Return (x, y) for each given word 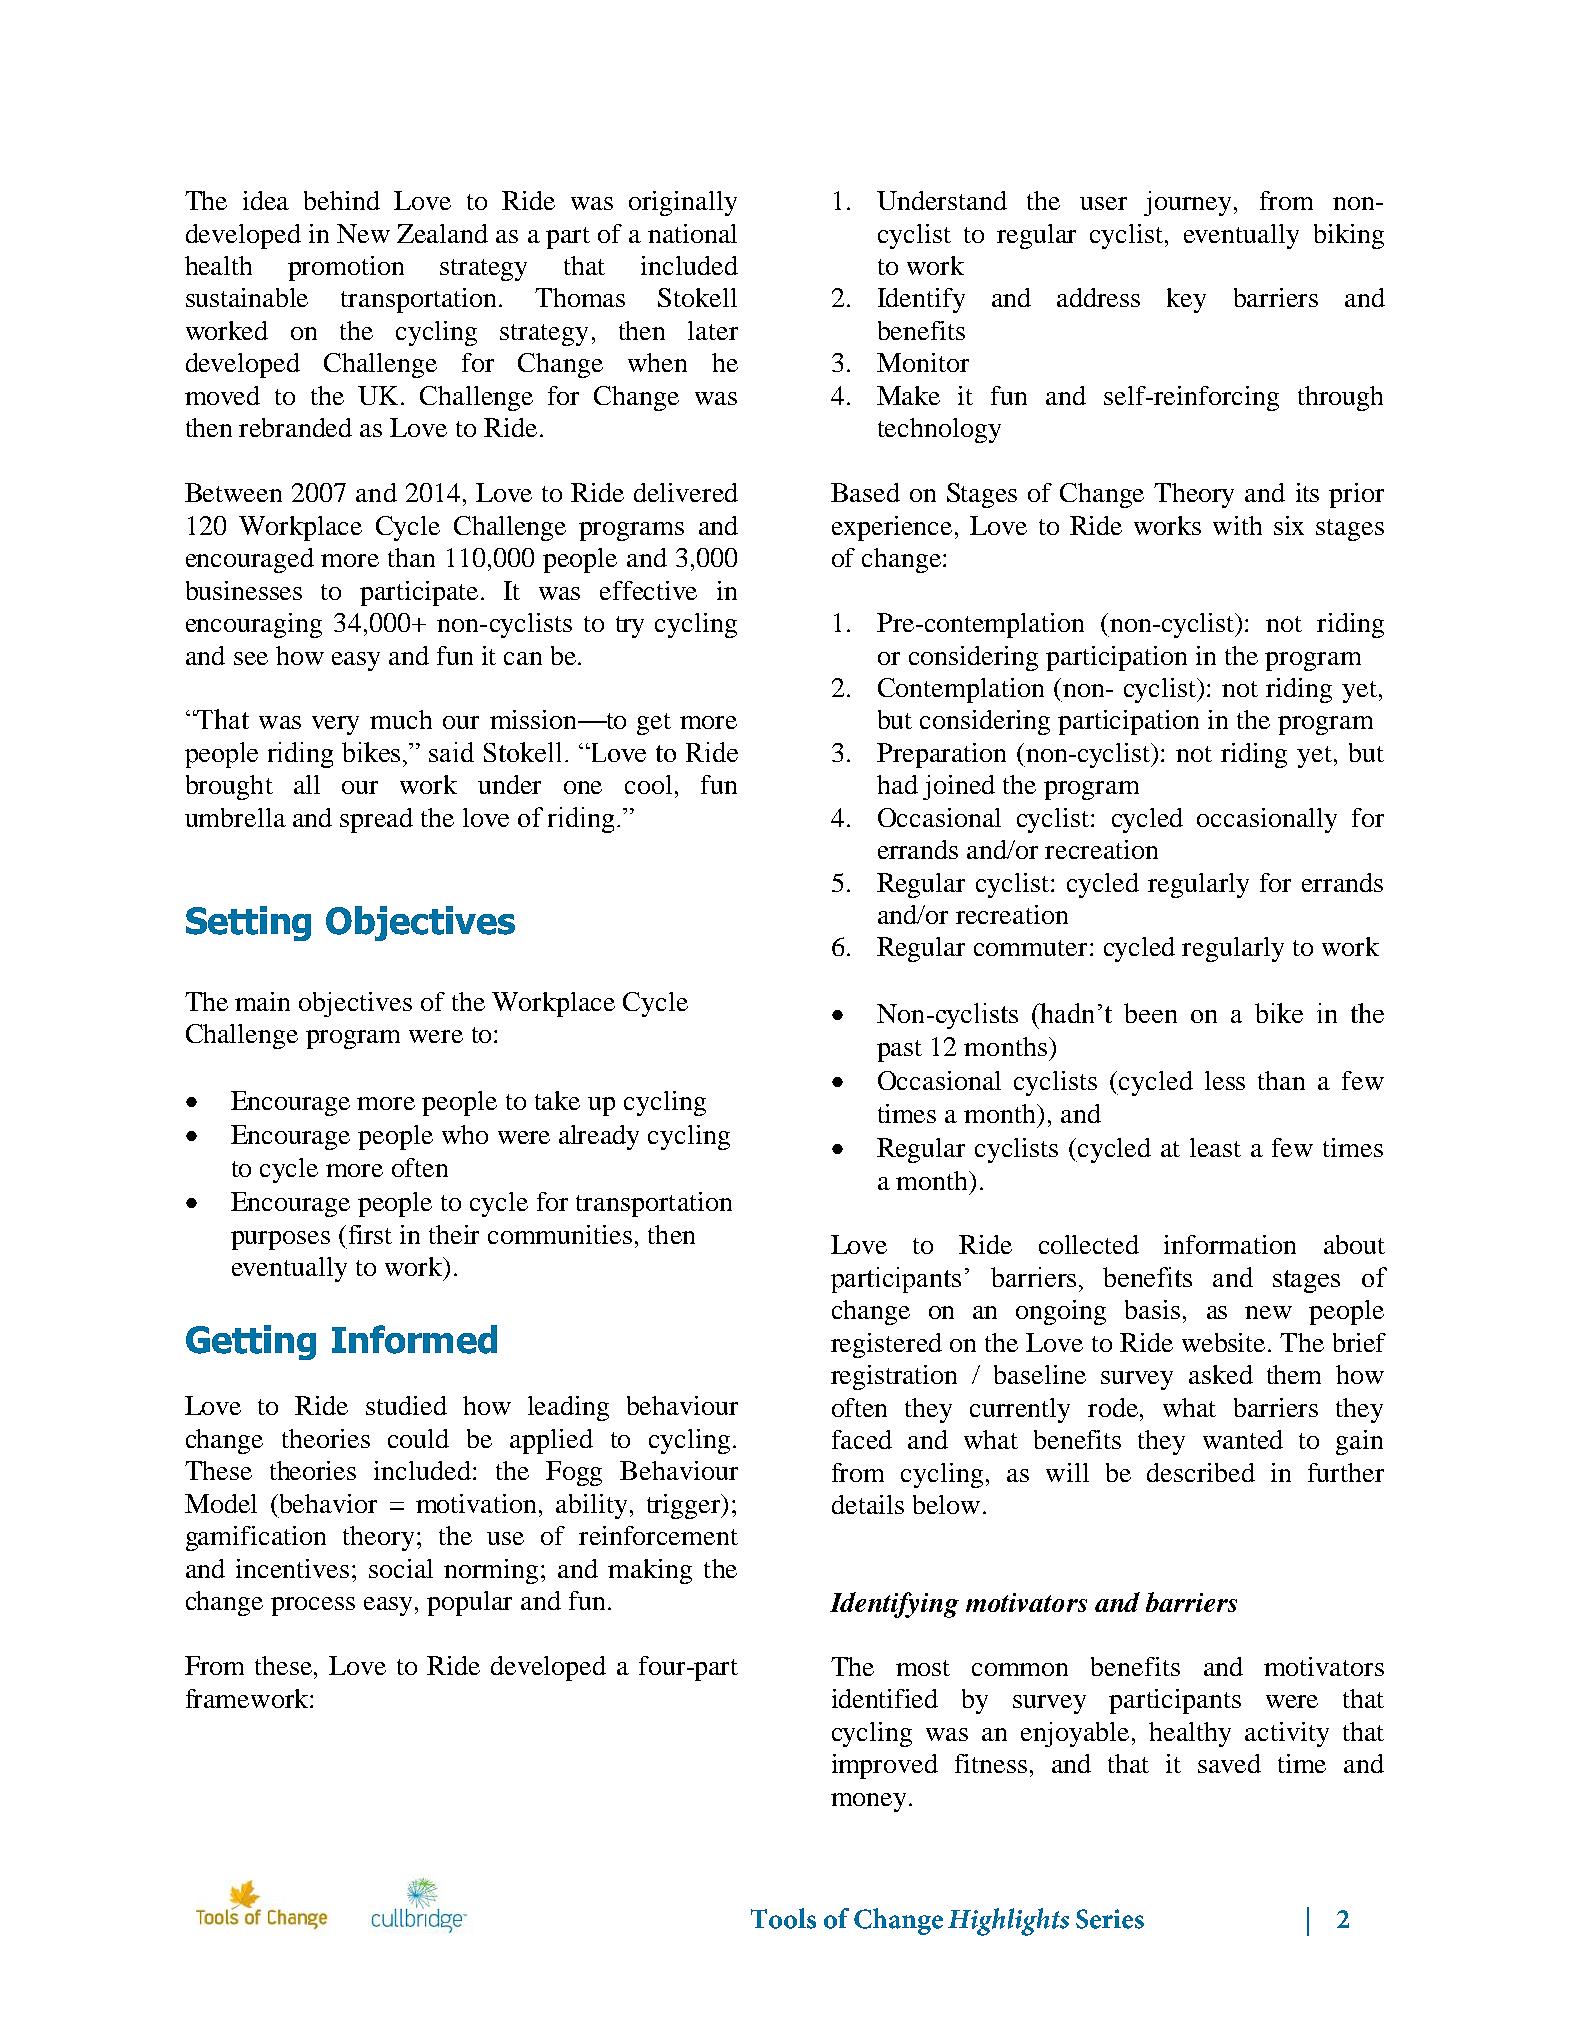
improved (885, 1766)
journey (1187, 203)
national (692, 233)
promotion (346, 268)
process (313, 1606)
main (262, 1001)
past (899, 1051)
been (1150, 1013)
